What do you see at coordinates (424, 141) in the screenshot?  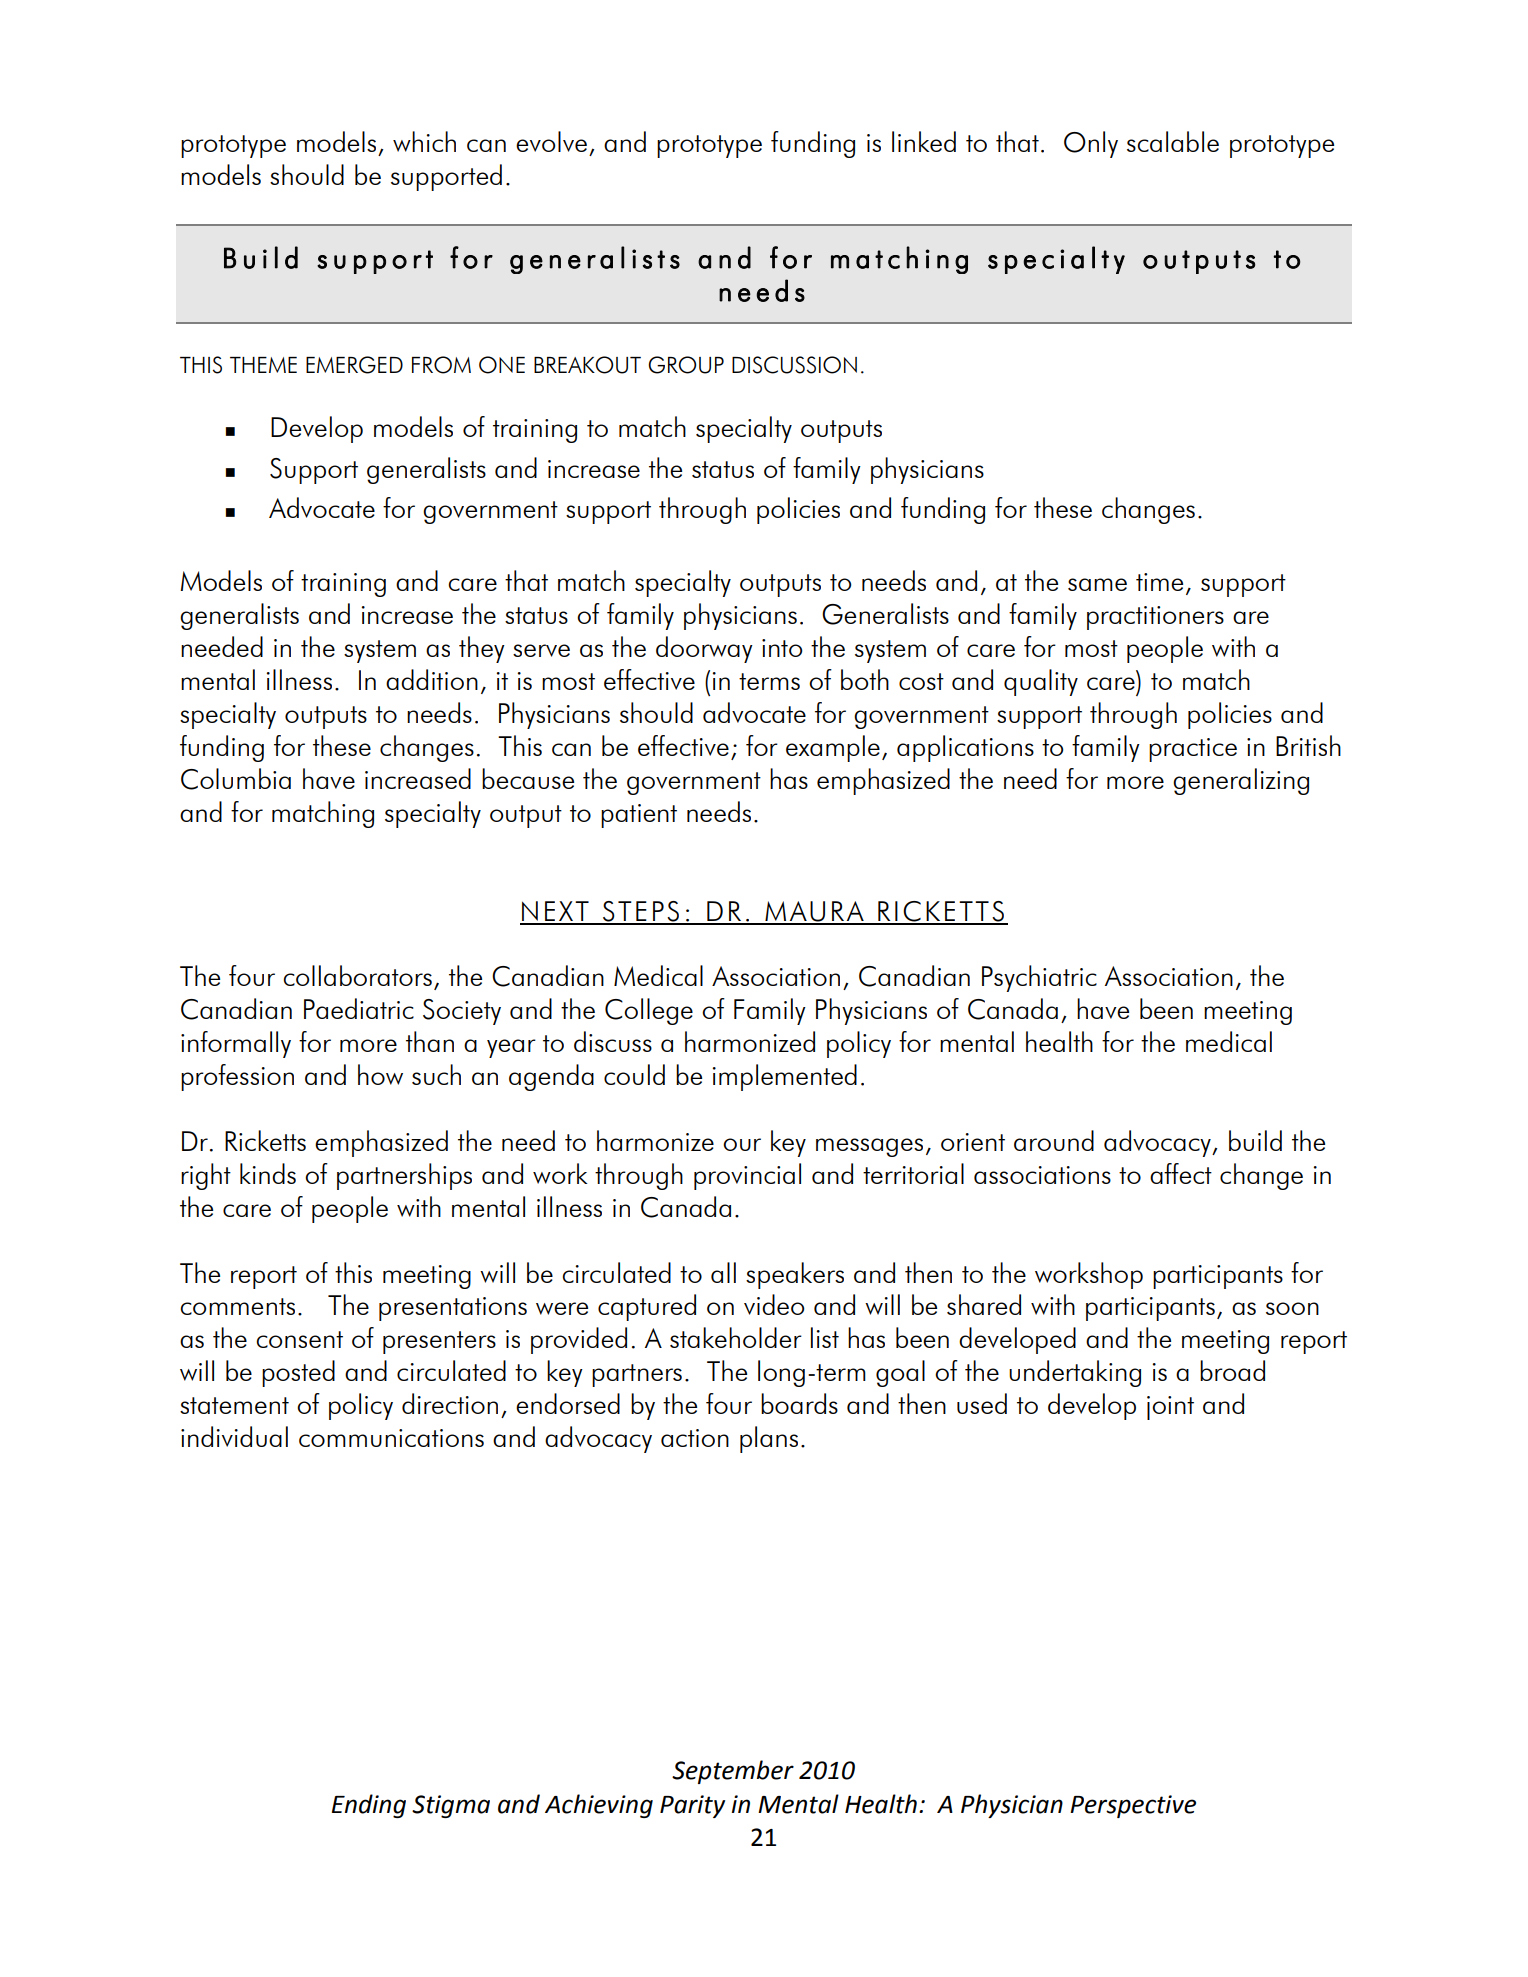 I see `which` at bounding box center [424, 141].
